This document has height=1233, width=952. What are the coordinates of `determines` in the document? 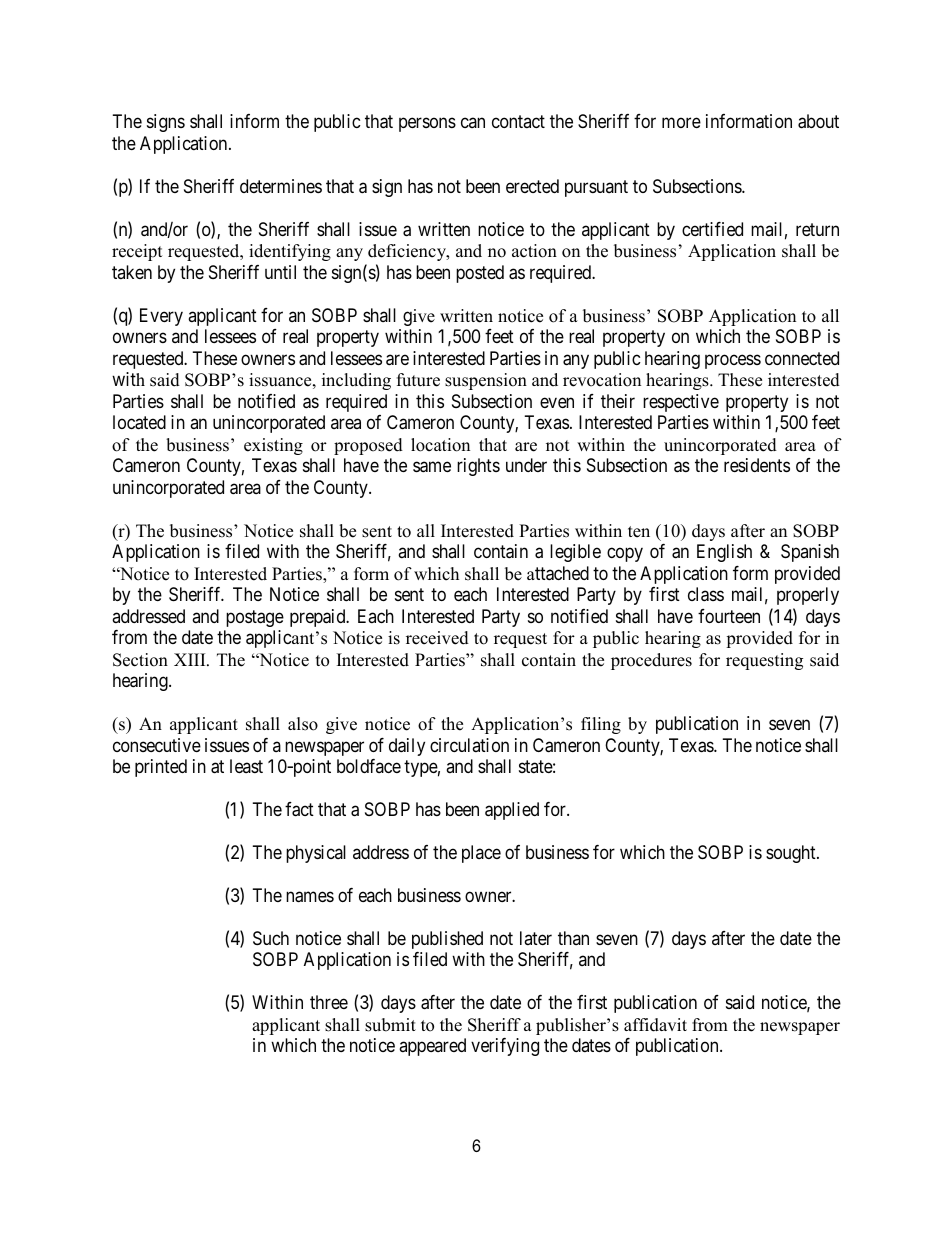 It's located at (281, 186).
